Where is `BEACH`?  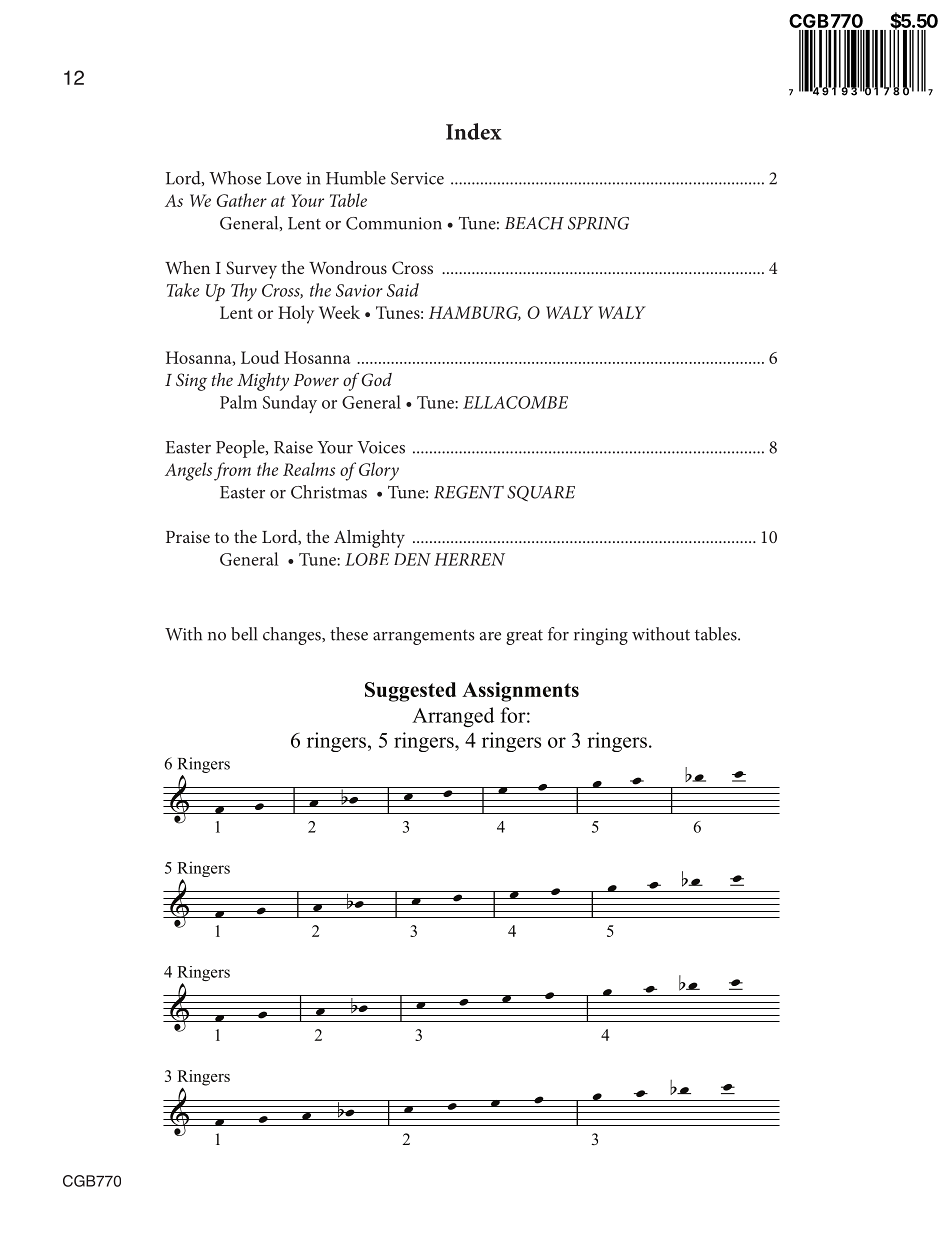 BEACH is located at coordinates (534, 223).
